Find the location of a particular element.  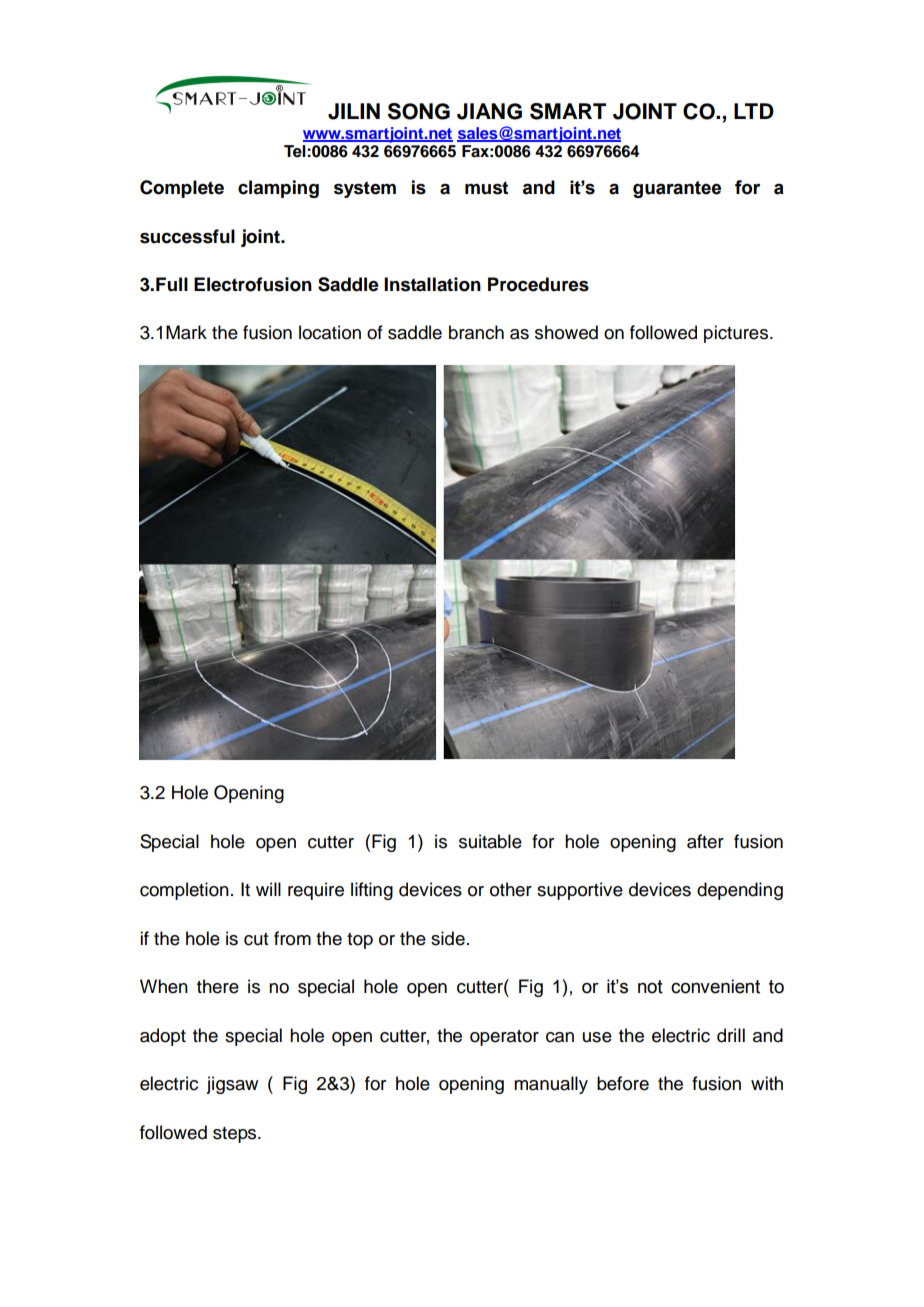

Procedures is located at coordinates (538, 284).
